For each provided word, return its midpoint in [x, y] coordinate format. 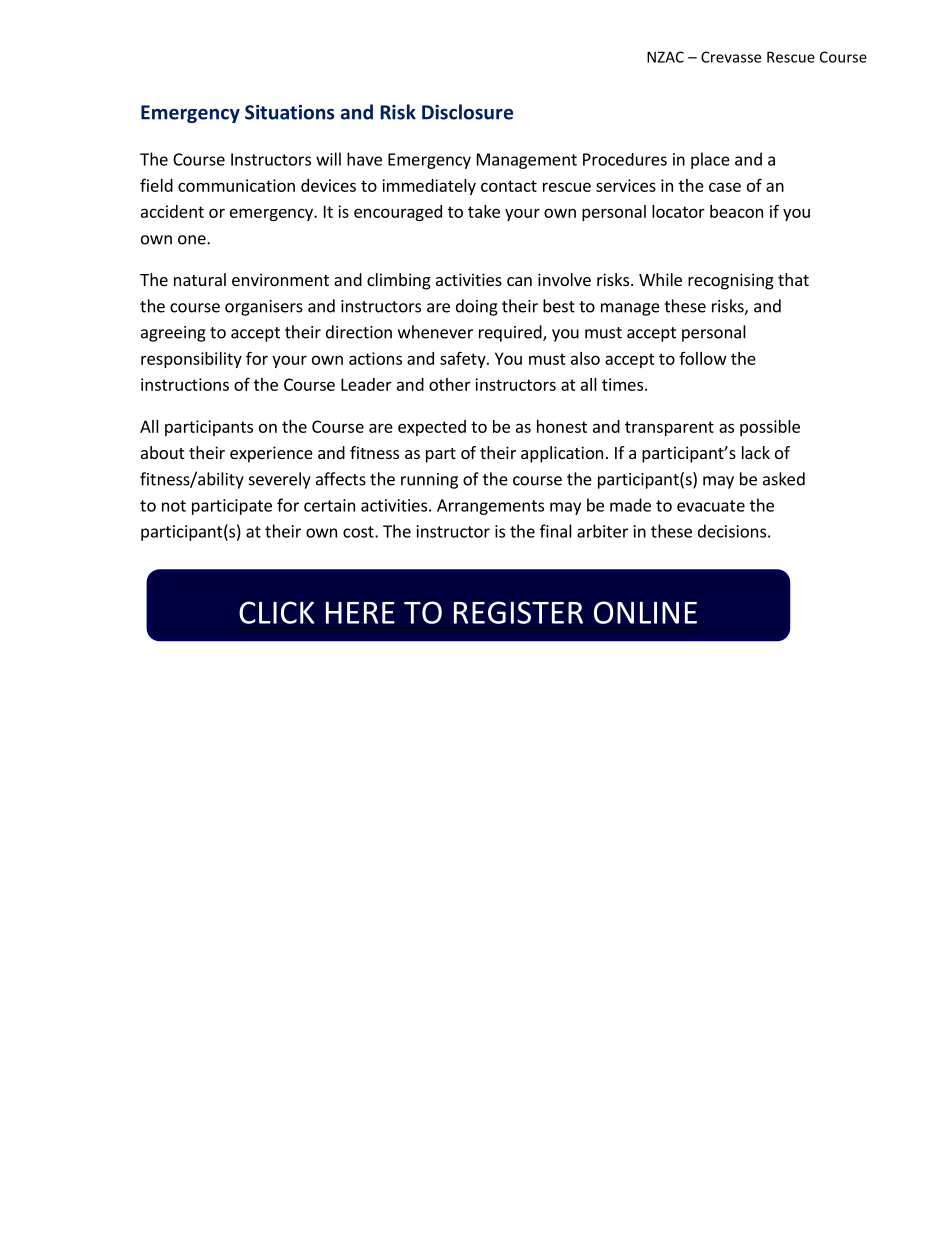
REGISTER [518, 612]
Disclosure [467, 112]
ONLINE [645, 612]
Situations [290, 112]
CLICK [277, 612]
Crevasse [731, 57]
